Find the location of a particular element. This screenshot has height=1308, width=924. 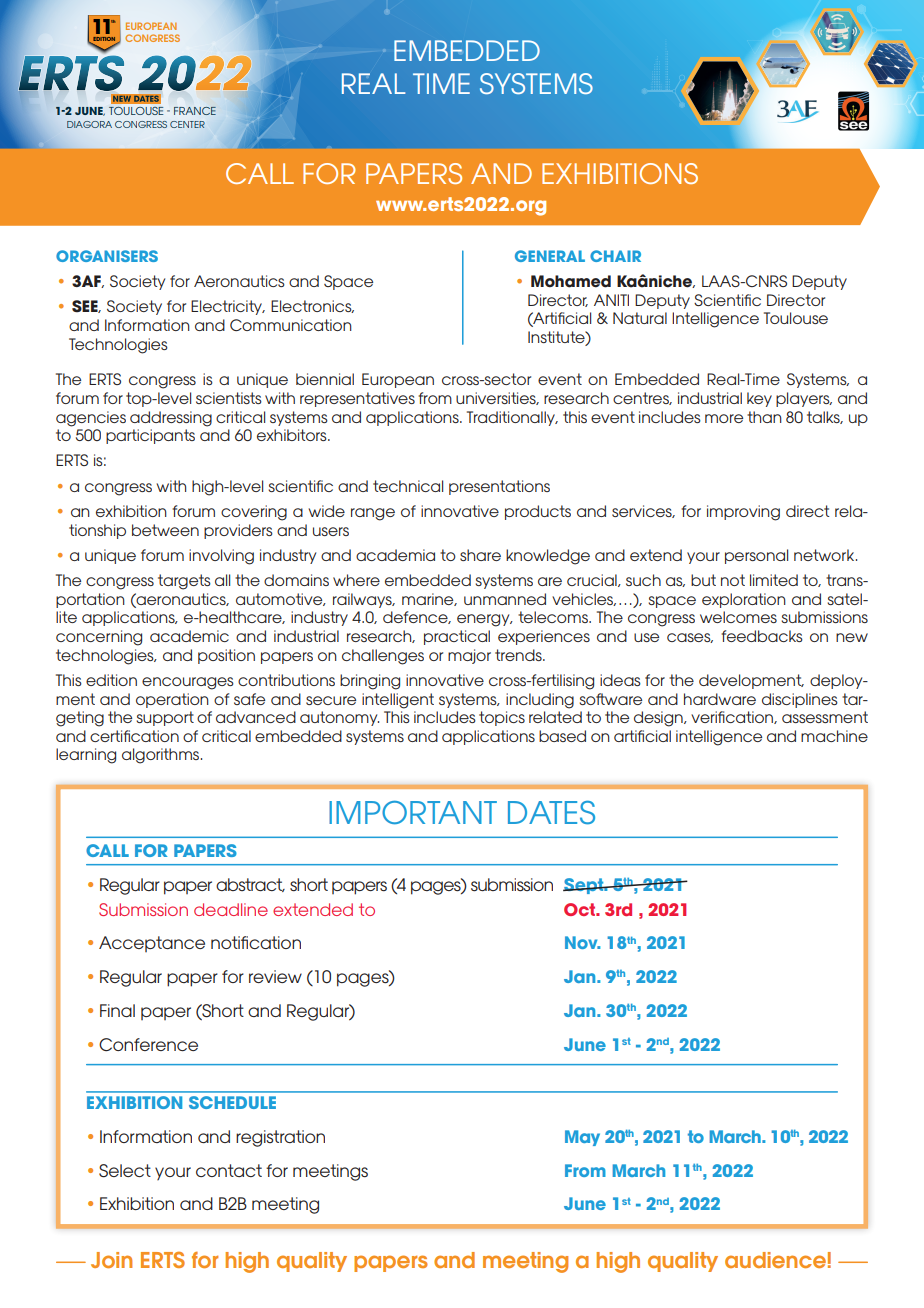

key is located at coordinates (759, 399).
